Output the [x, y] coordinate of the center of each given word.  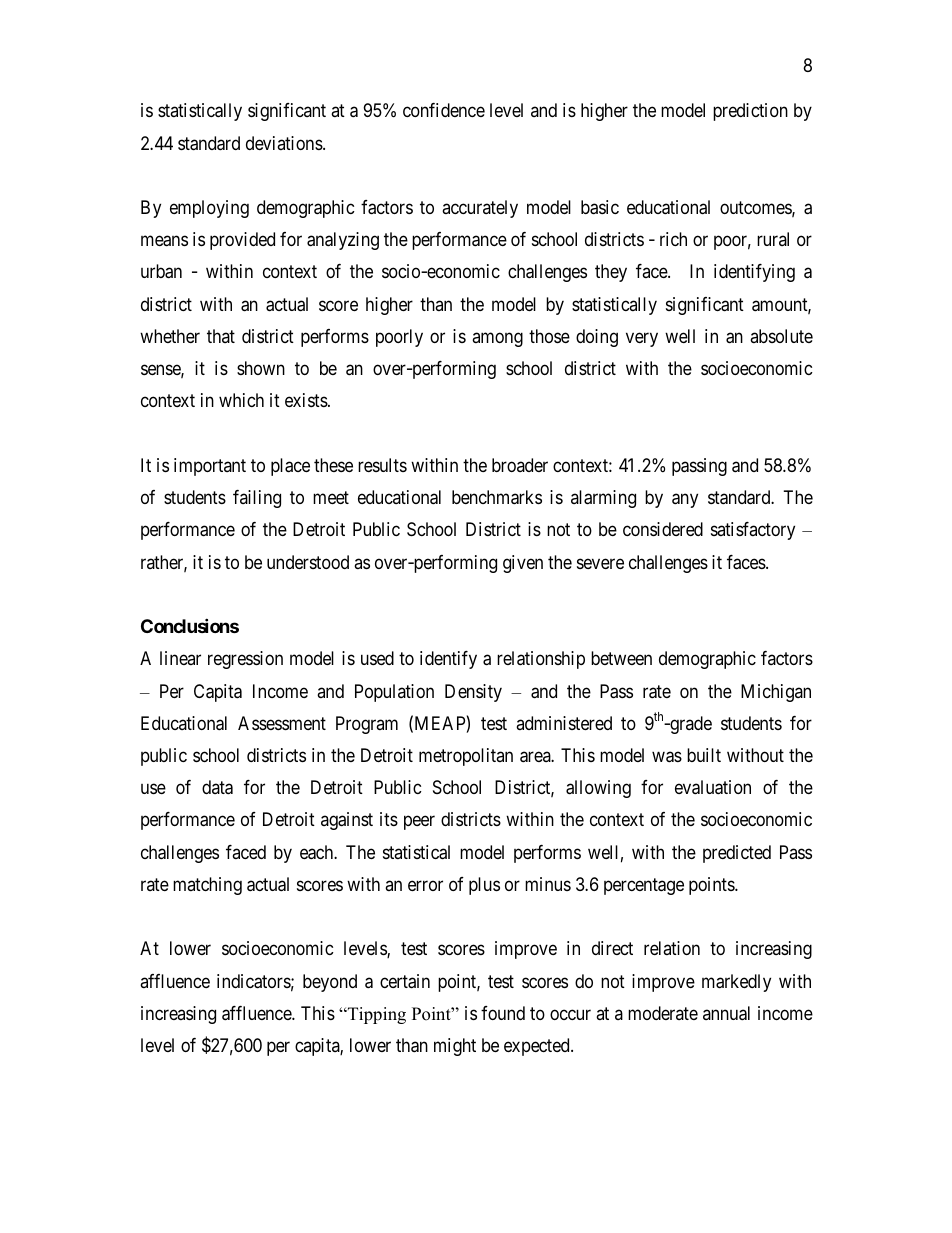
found [503, 1013]
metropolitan [466, 757]
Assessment [282, 723]
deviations [284, 143]
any [685, 501]
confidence [444, 110]
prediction [750, 112]
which [241, 400]
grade [690, 725]
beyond [330, 983]
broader [520, 465]
